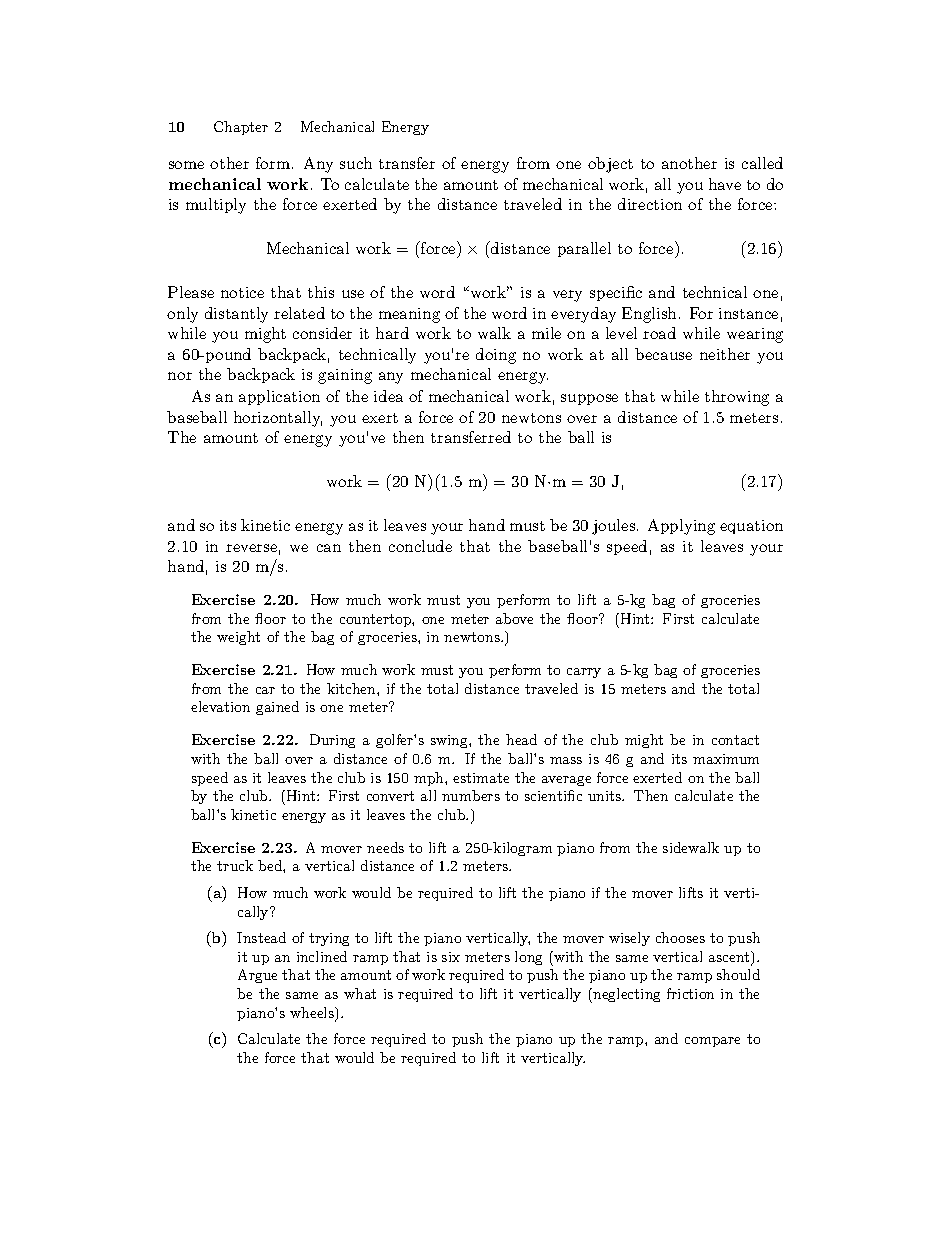 This screenshot has width=952, height=1233. What do you see at coordinates (277, 708) in the screenshot?
I see `gained` at bounding box center [277, 708].
